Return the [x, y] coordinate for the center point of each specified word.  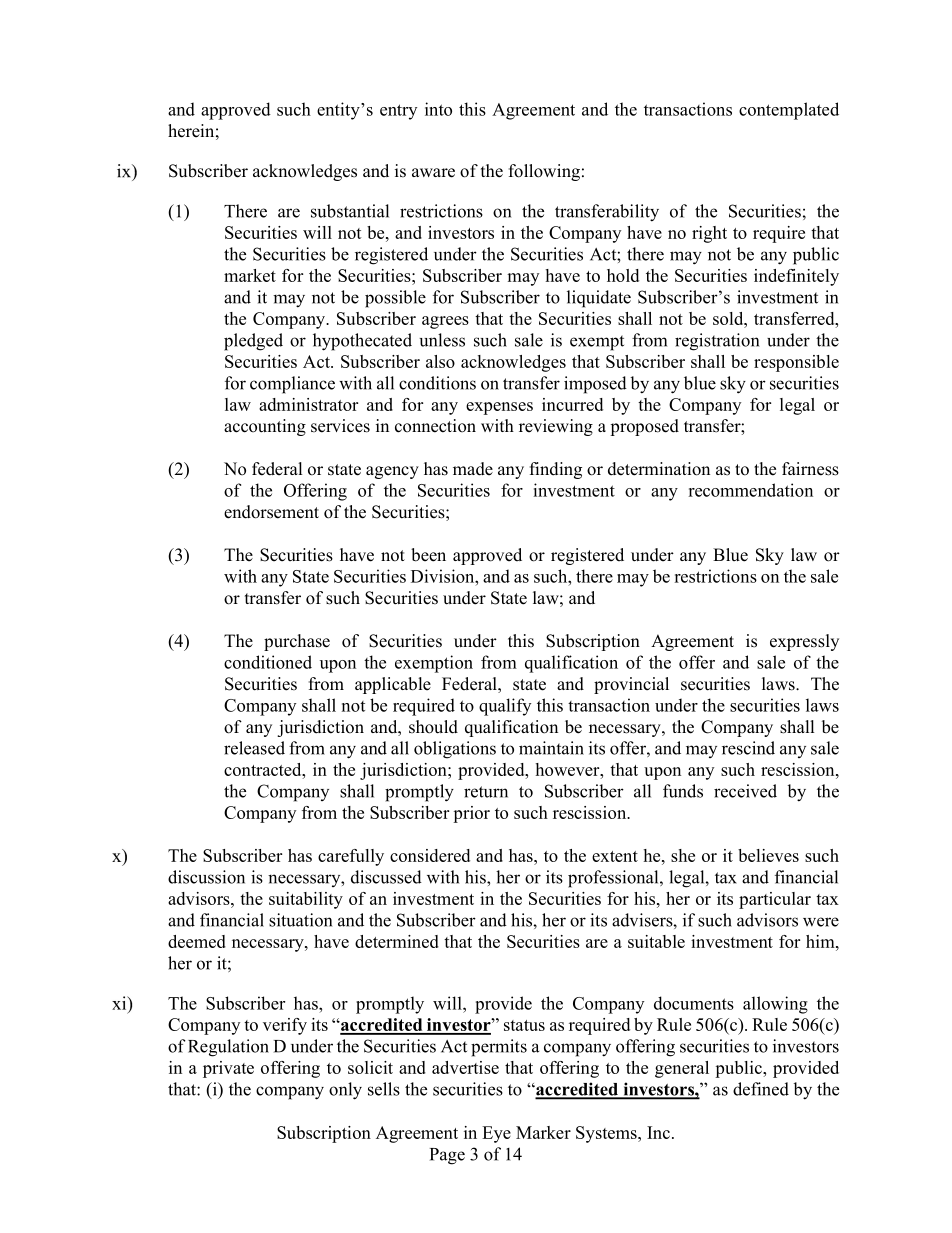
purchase [297, 642]
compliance [292, 385]
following [544, 172]
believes [768, 855]
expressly [804, 642]
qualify [505, 707]
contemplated [789, 111]
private [228, 1069]
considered [430, 855]
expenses [499, 408]
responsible [796, 363]
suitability [306, 900]
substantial [350, 211]
